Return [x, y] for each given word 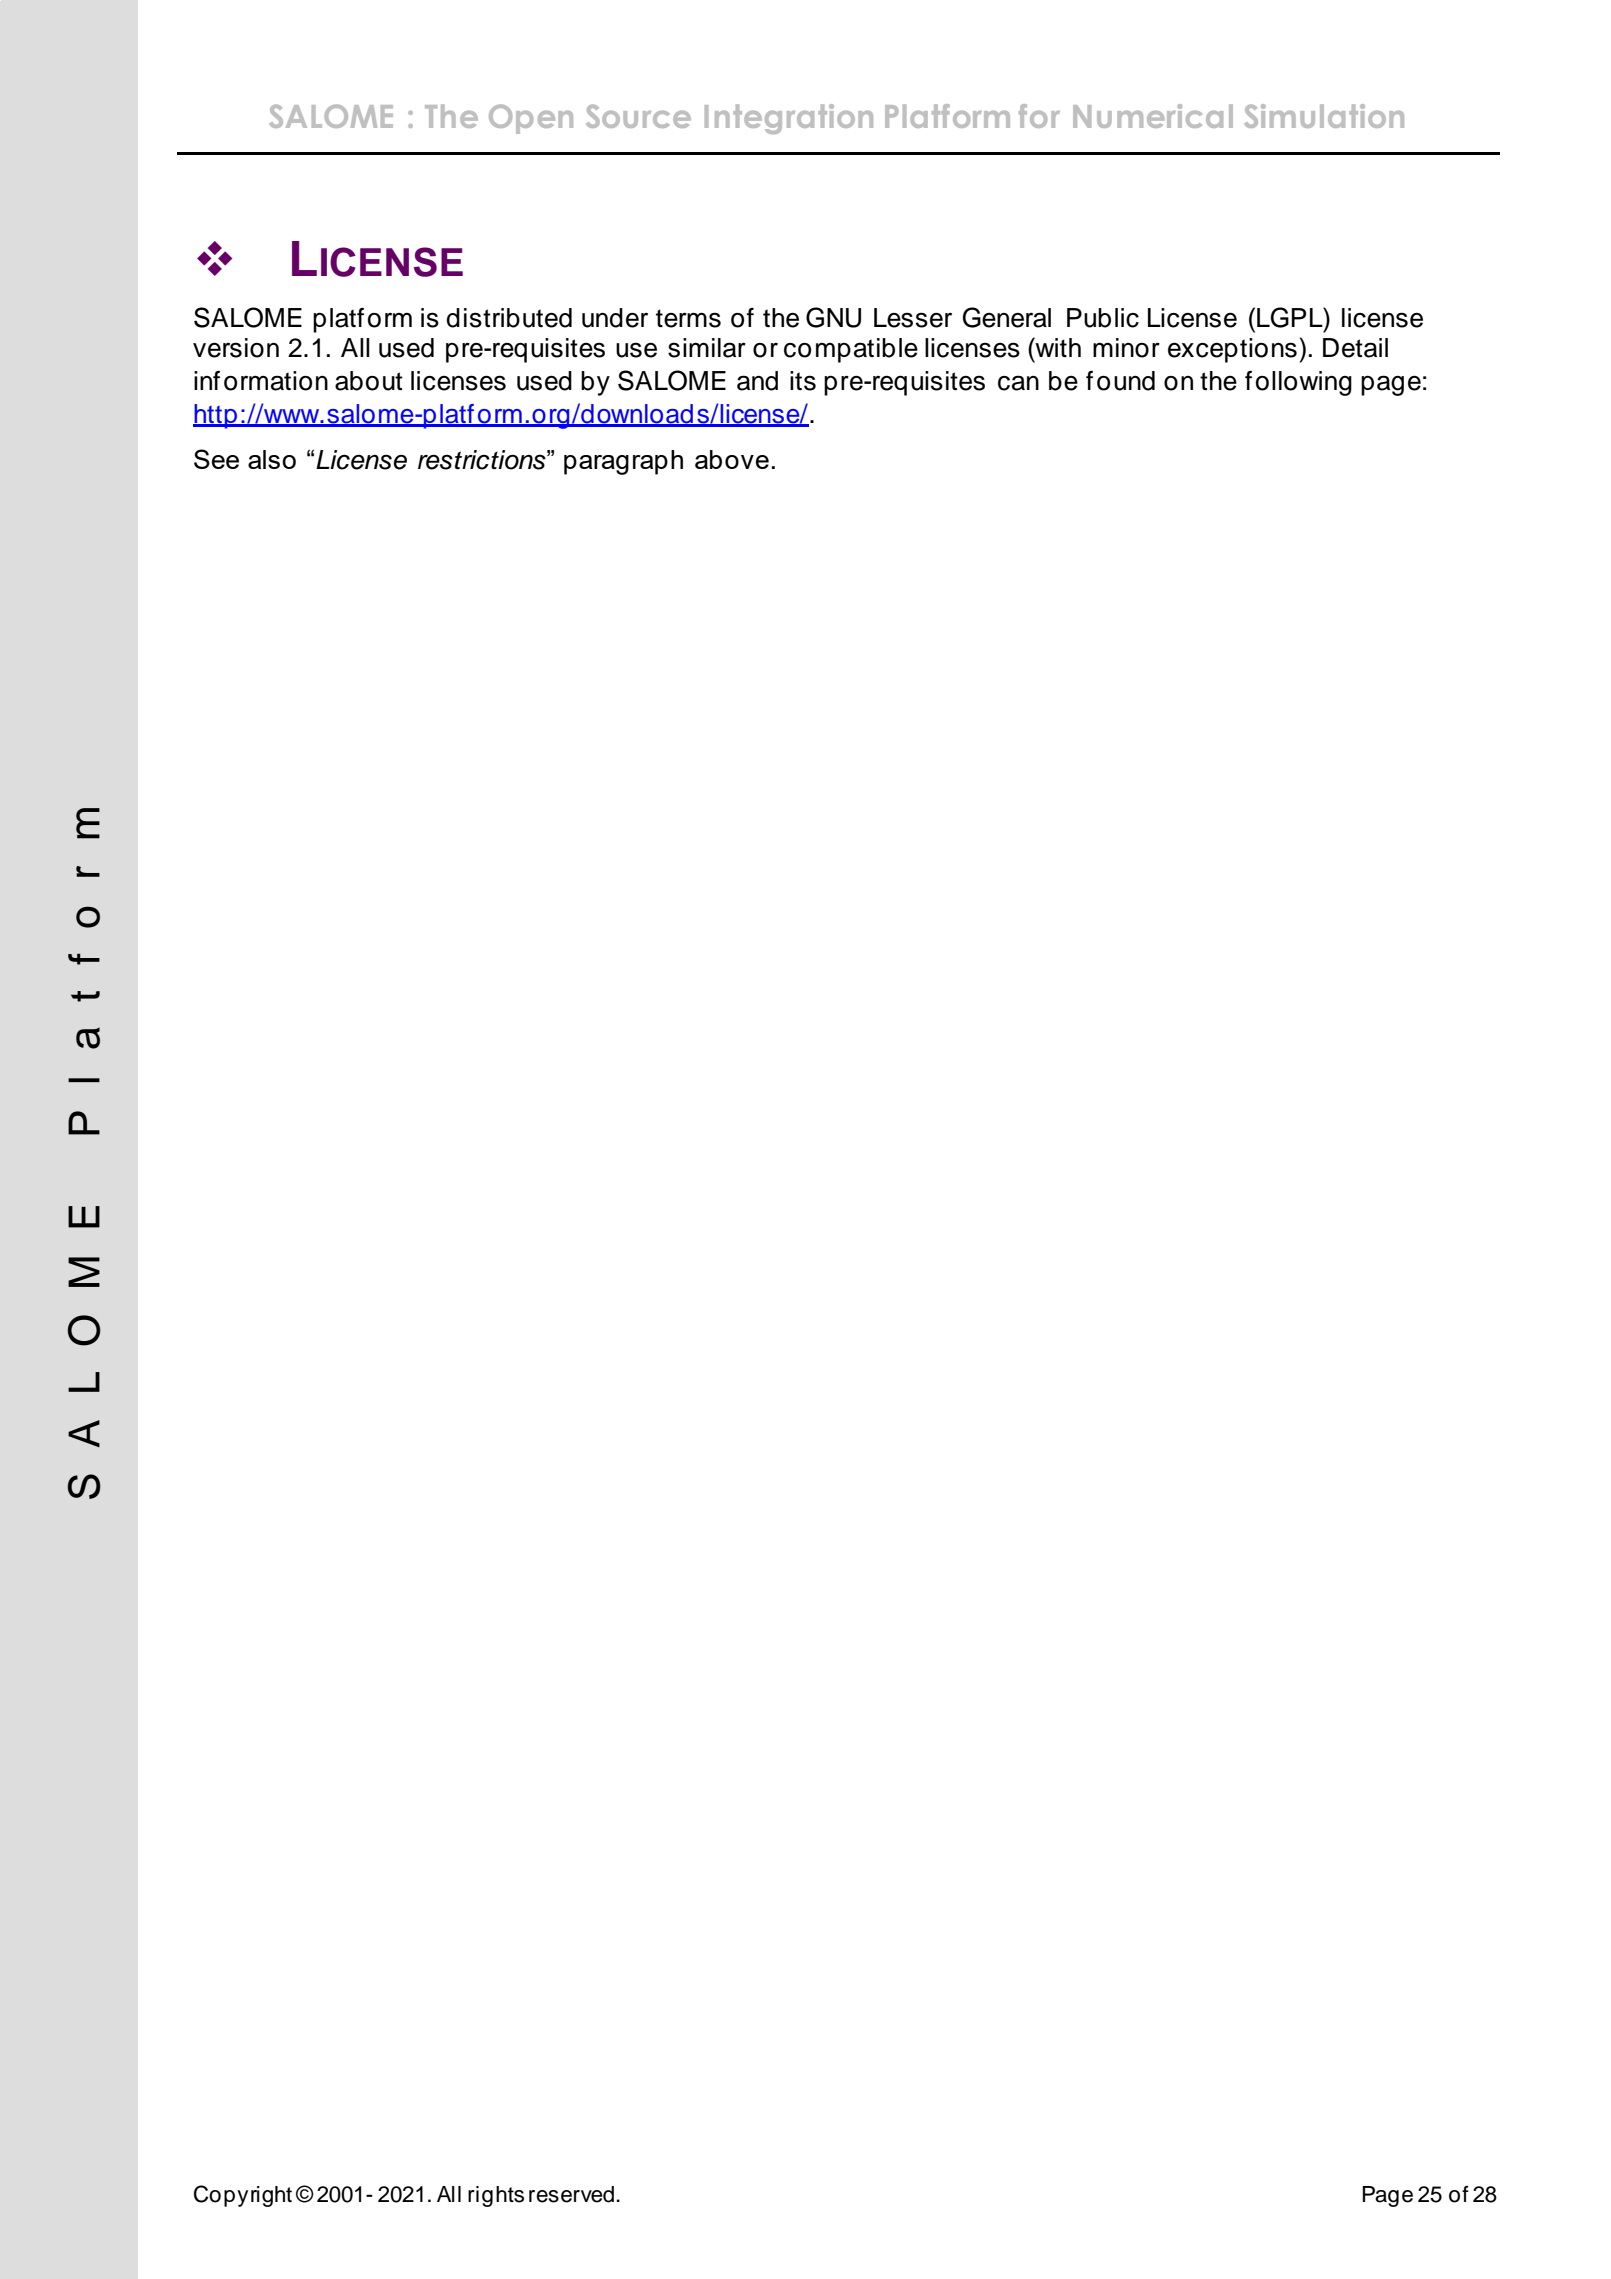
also [272, 459]
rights [496, 2196]
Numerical [1153, 116]
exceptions [1232, 350]
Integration [789, 119]
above [732, 459]
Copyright [243, 2196]
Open [531, 119]
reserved [571, 2194]
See [216, 459]
